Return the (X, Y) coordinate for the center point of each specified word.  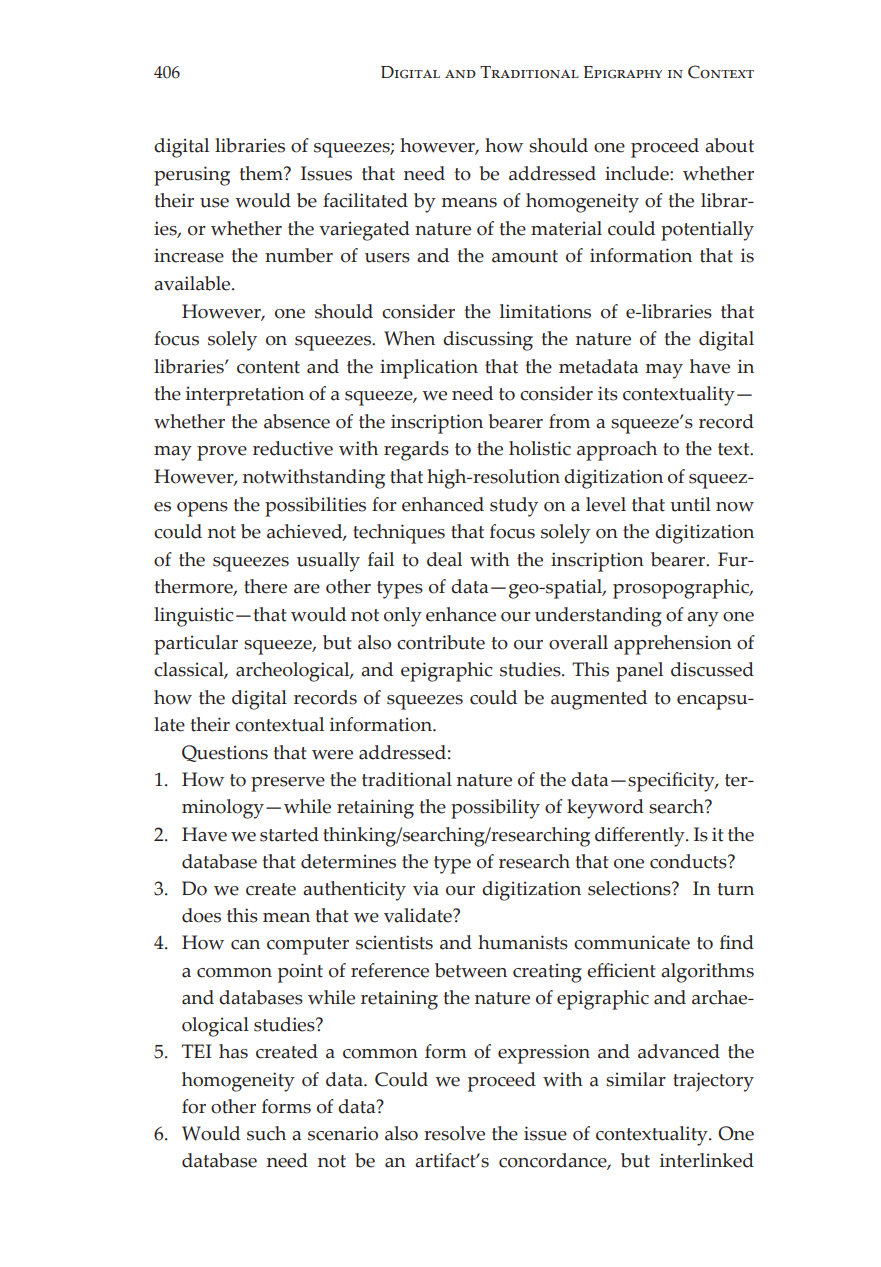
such (266, 1133)
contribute (441, 642)
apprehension (673, 645)
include (638, 173)
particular (196, 645)
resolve (454, 1133)
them (262, 173)
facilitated (365, 200)
